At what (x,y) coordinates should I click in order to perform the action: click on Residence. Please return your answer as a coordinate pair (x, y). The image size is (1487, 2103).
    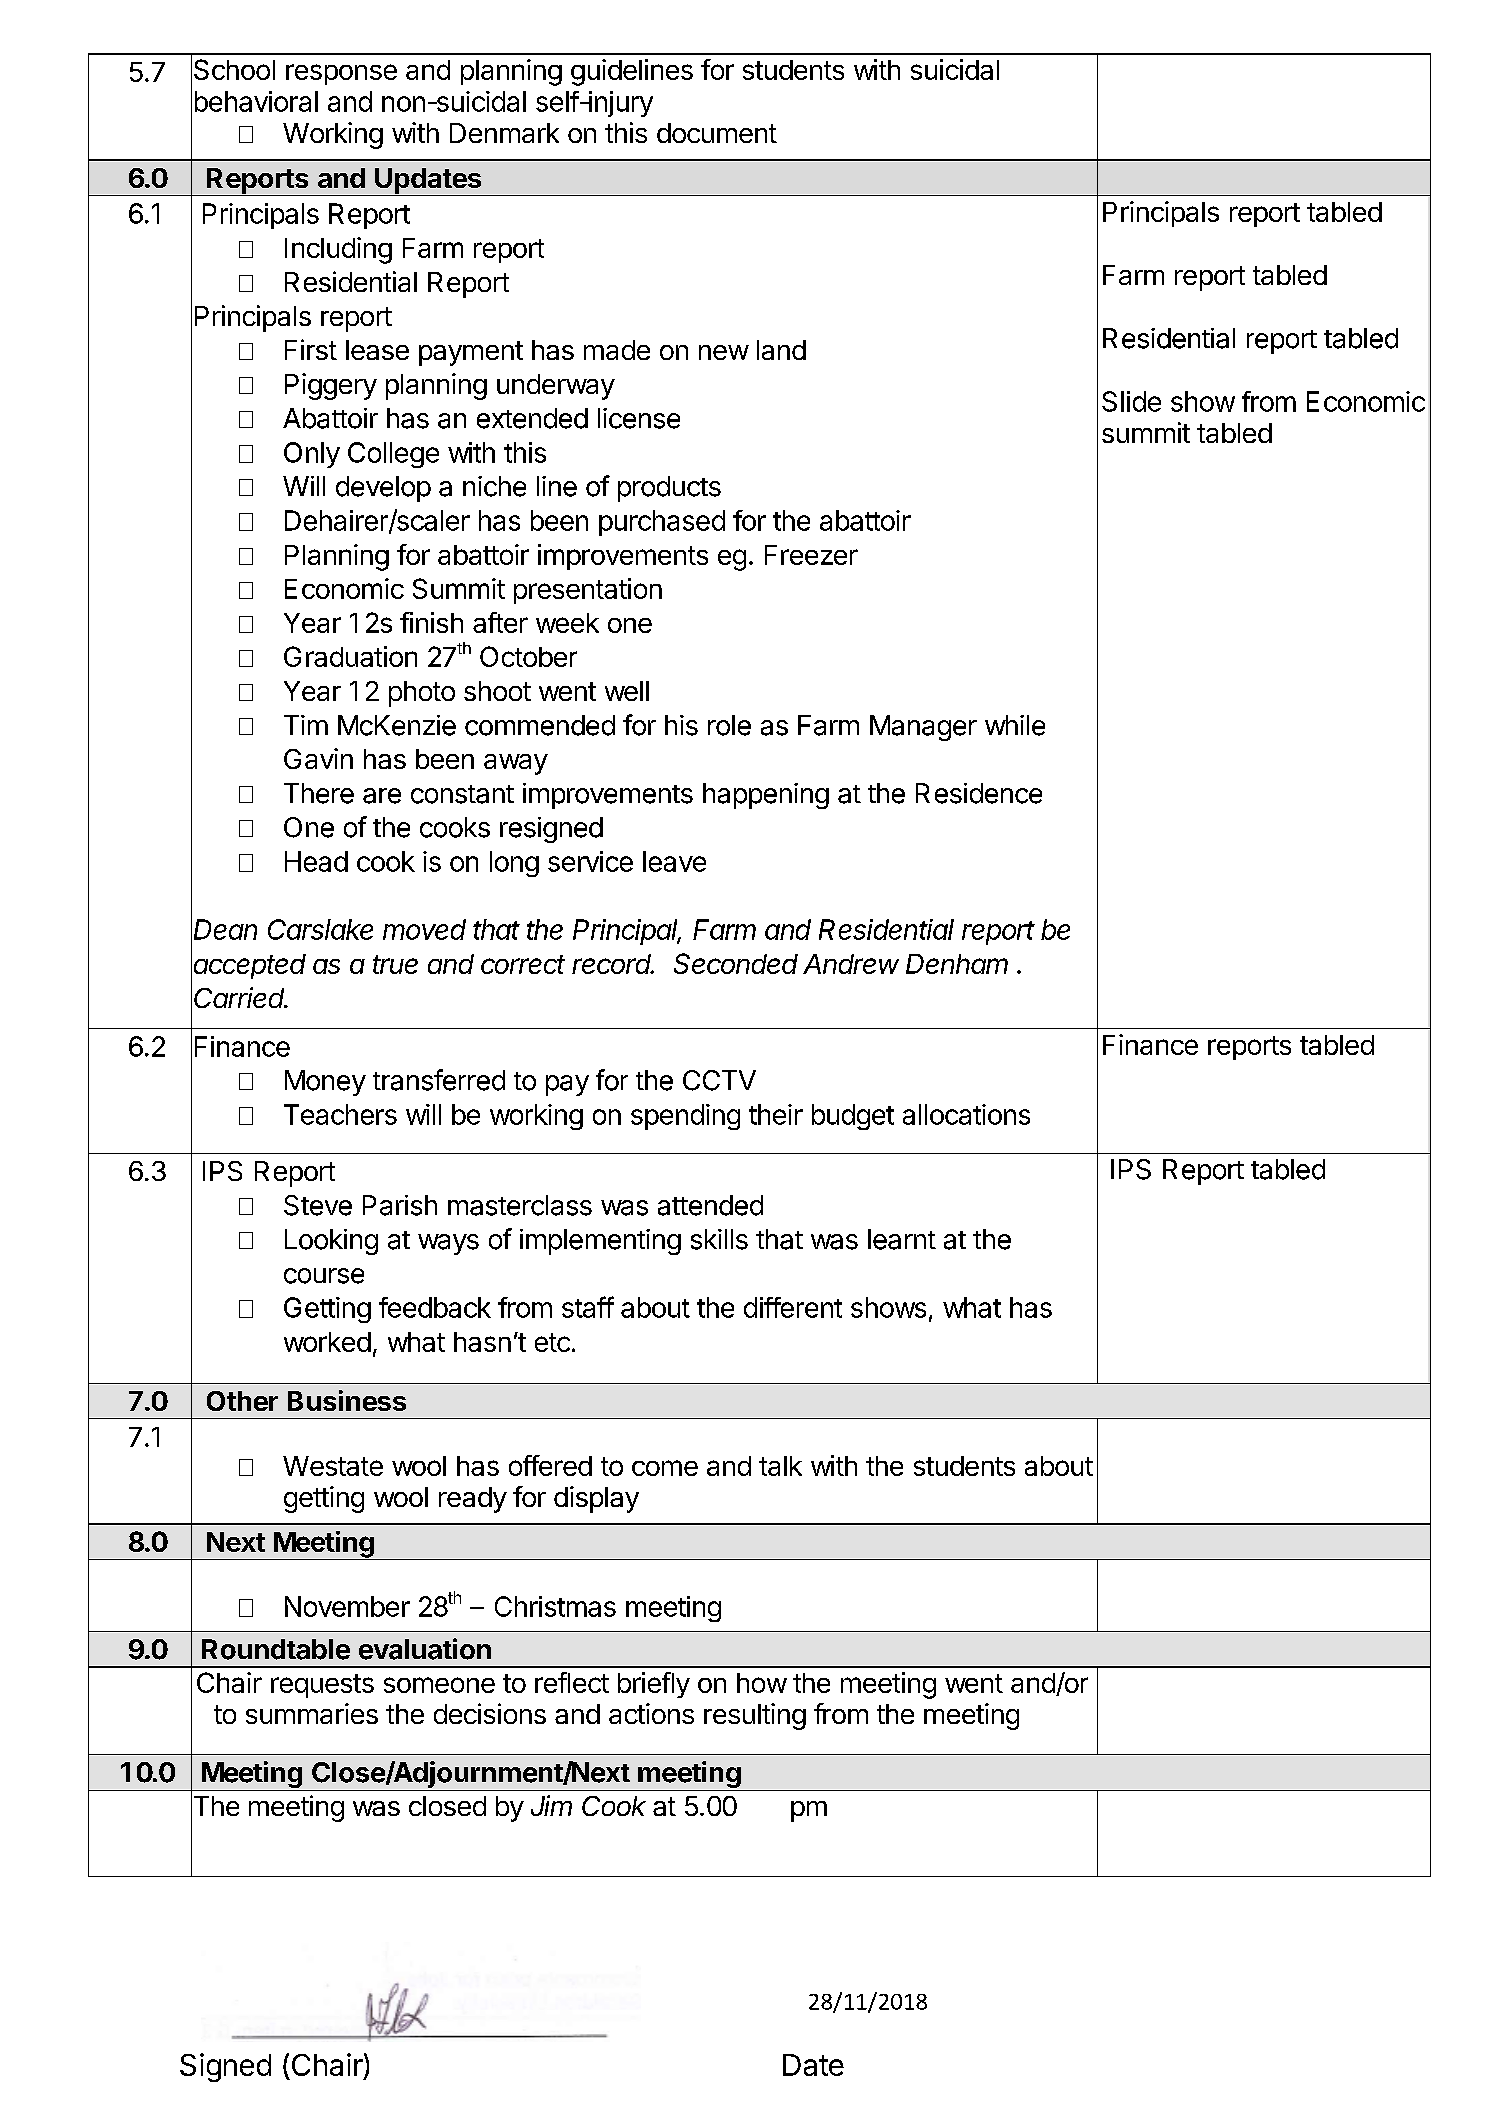
    Looking at the image, I should click on (979, 793).
